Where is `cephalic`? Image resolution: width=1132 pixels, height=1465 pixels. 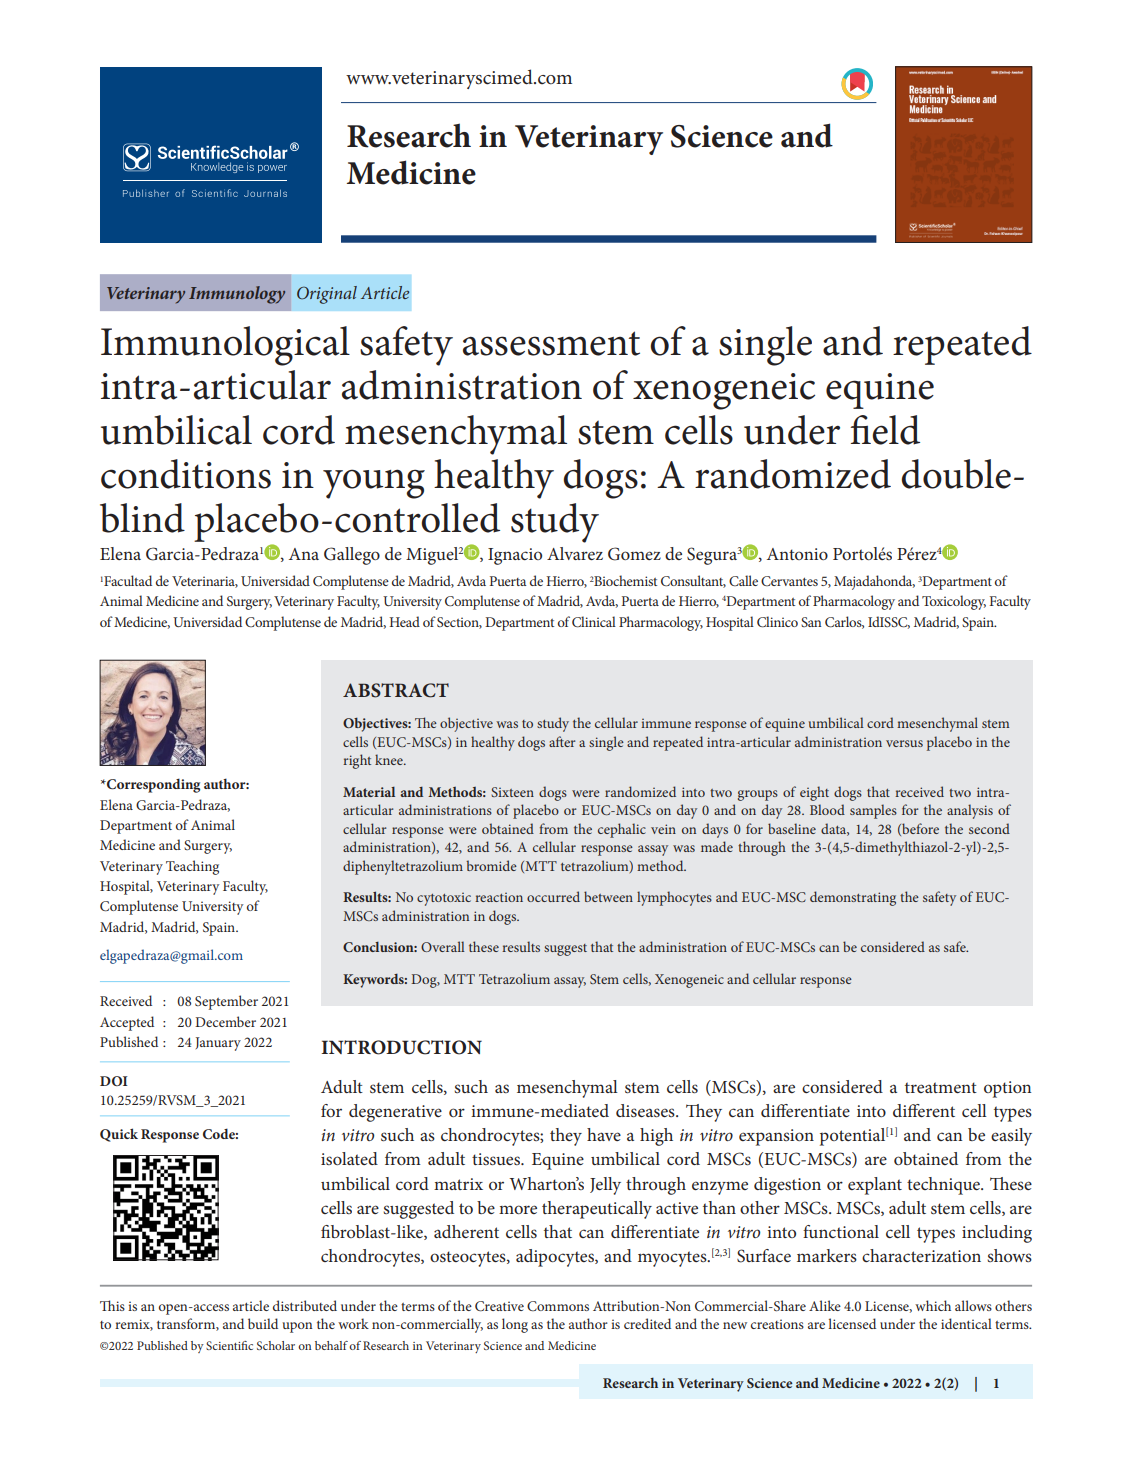
cephalic is located at coordinates (622, 830).
